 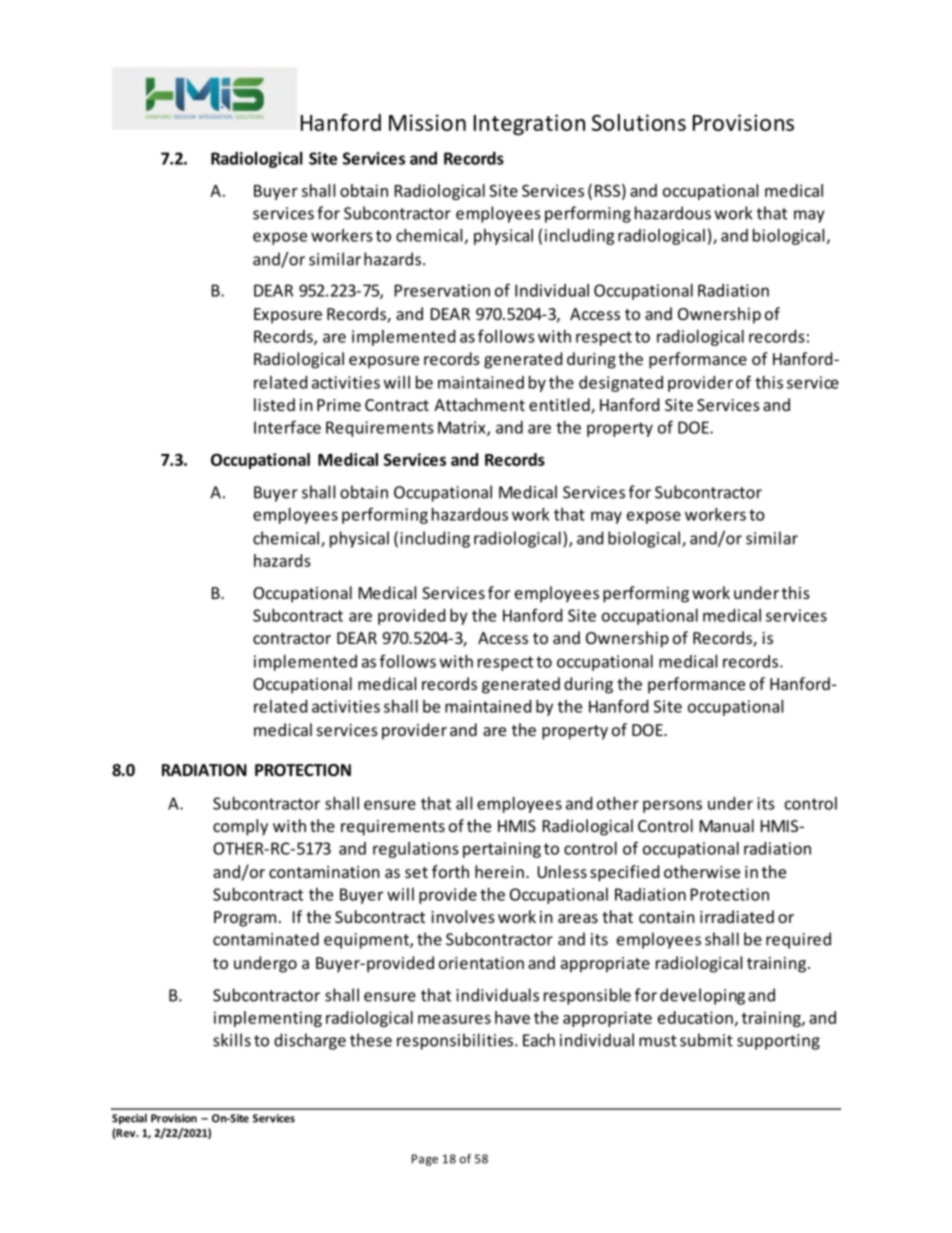 What do you see at coordinates (129, 1119) in the screenshot?
I see `Special` at bounding box center [129, 1119].
